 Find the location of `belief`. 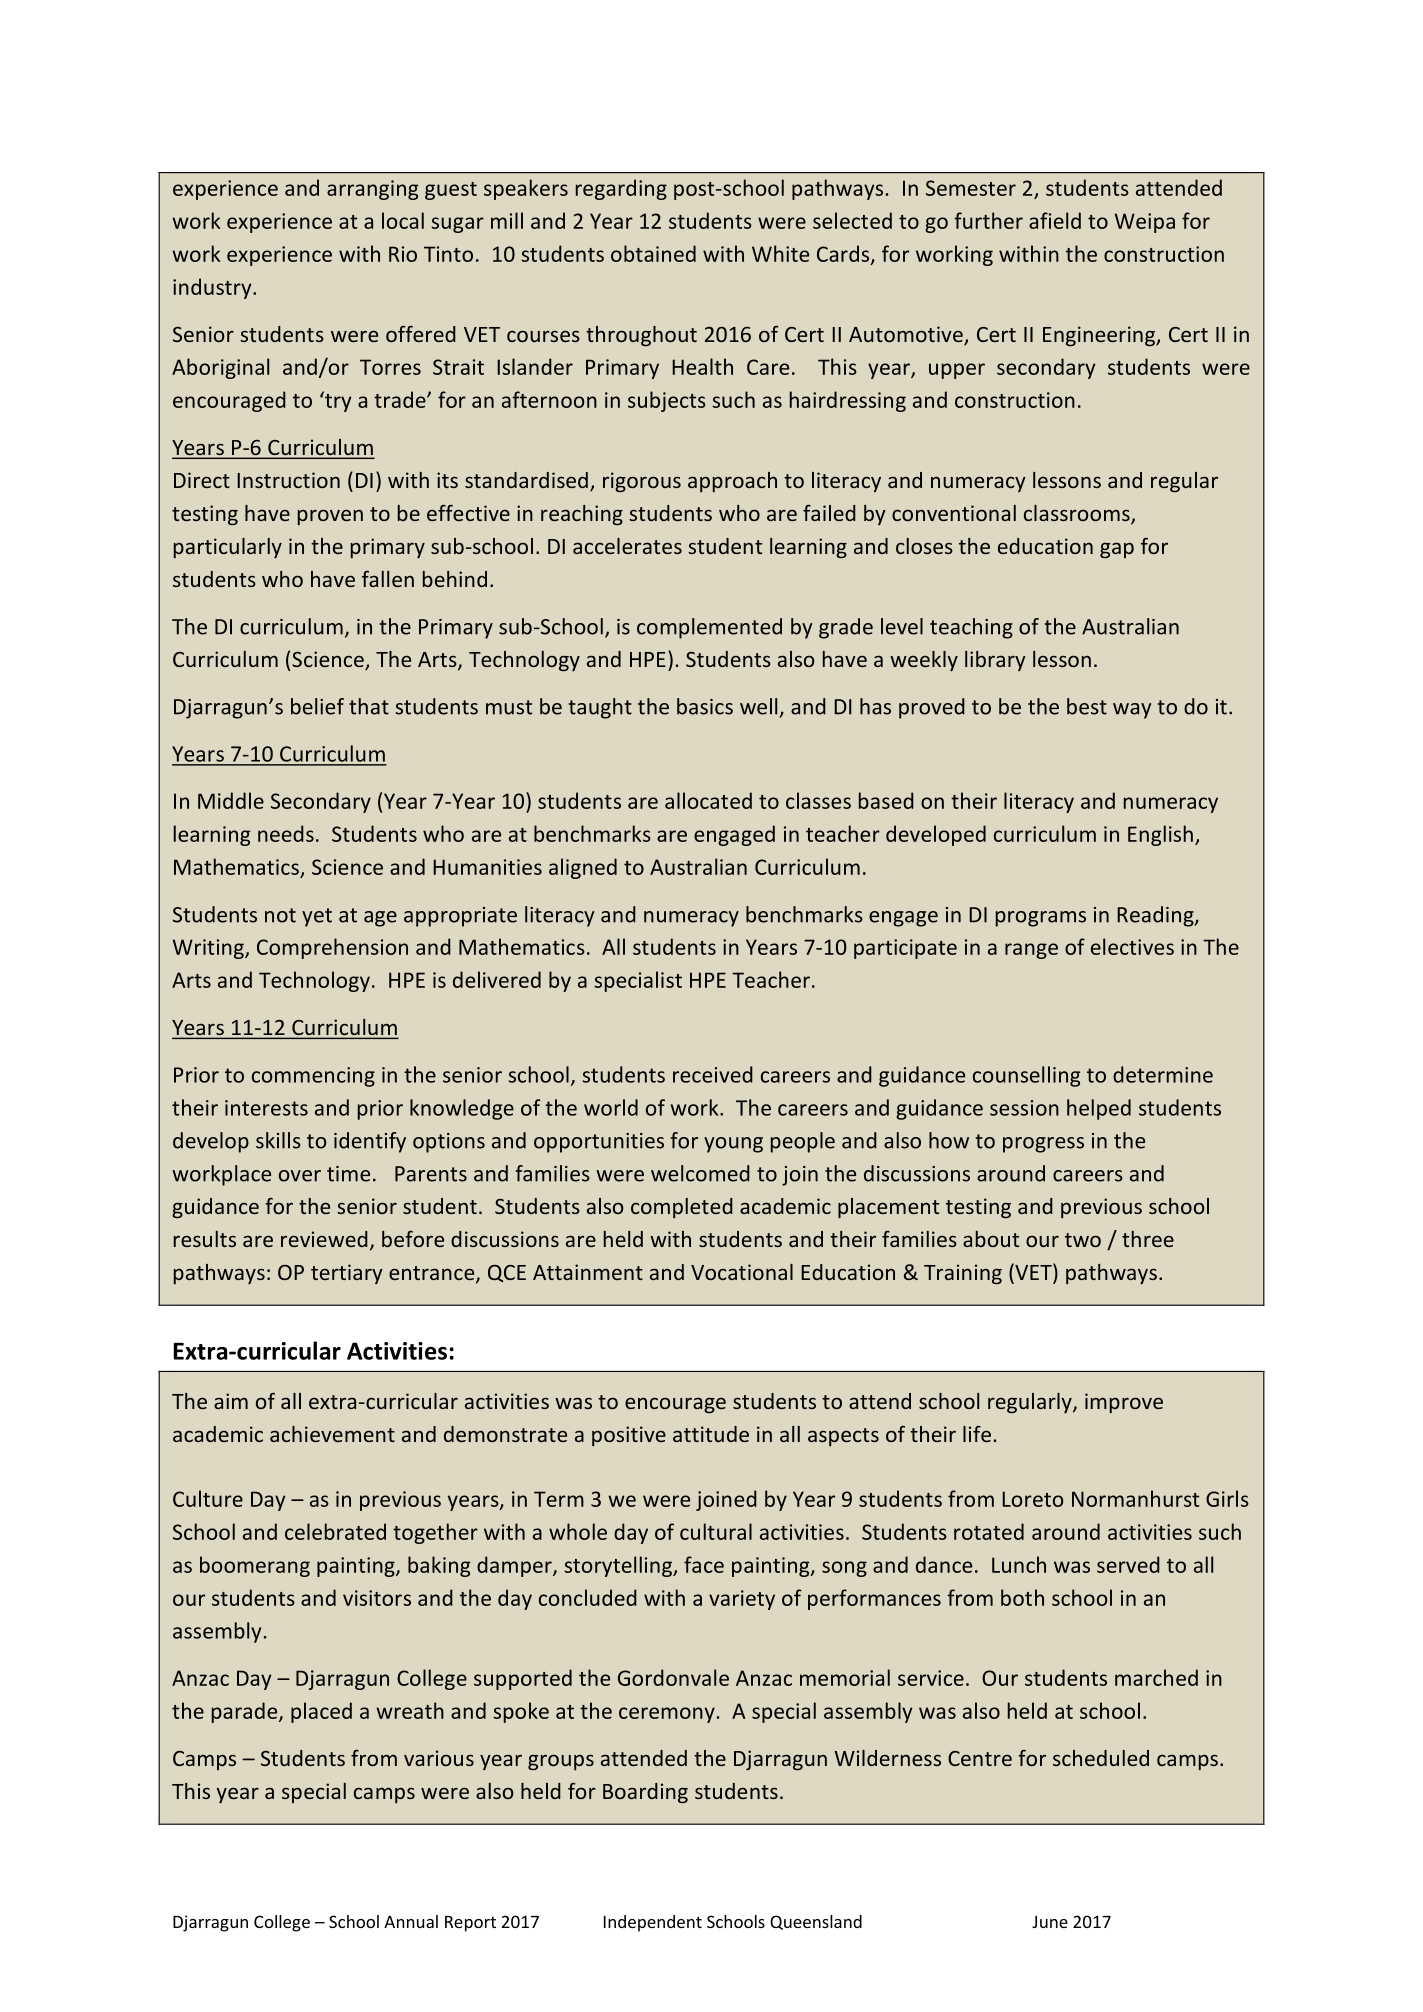

belief is located at coordinates (317, 706).
